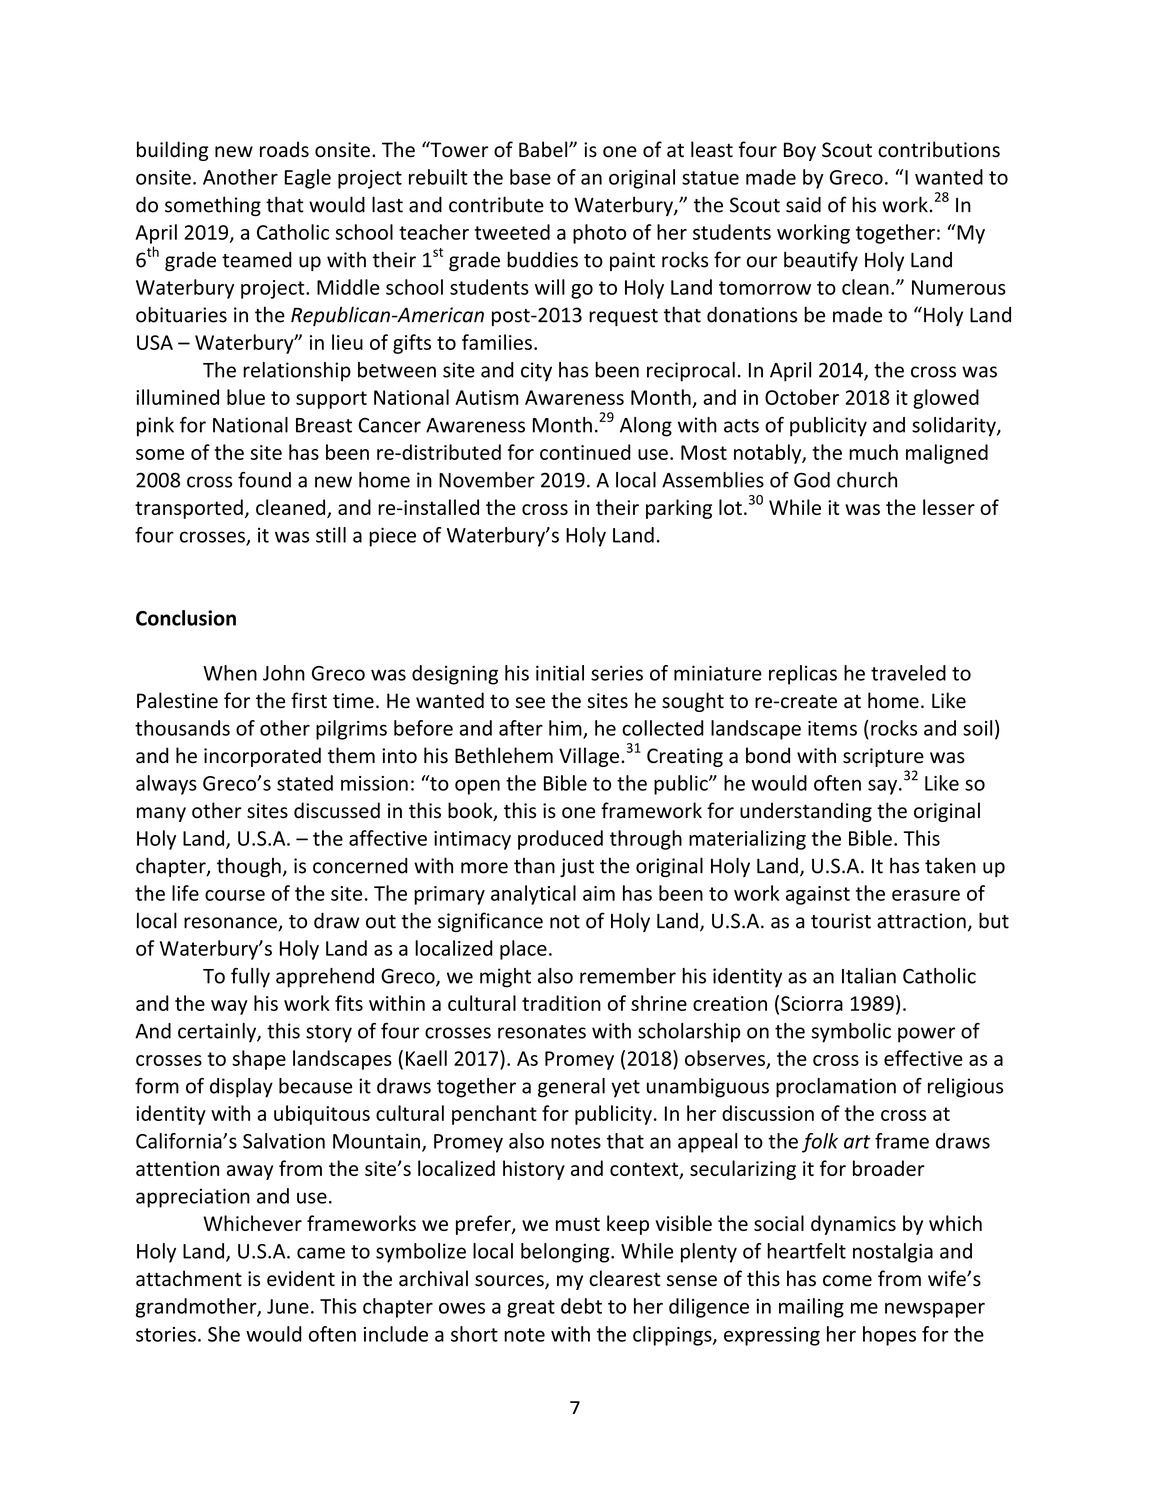  I want to click on contributions, so click(939, 149).
